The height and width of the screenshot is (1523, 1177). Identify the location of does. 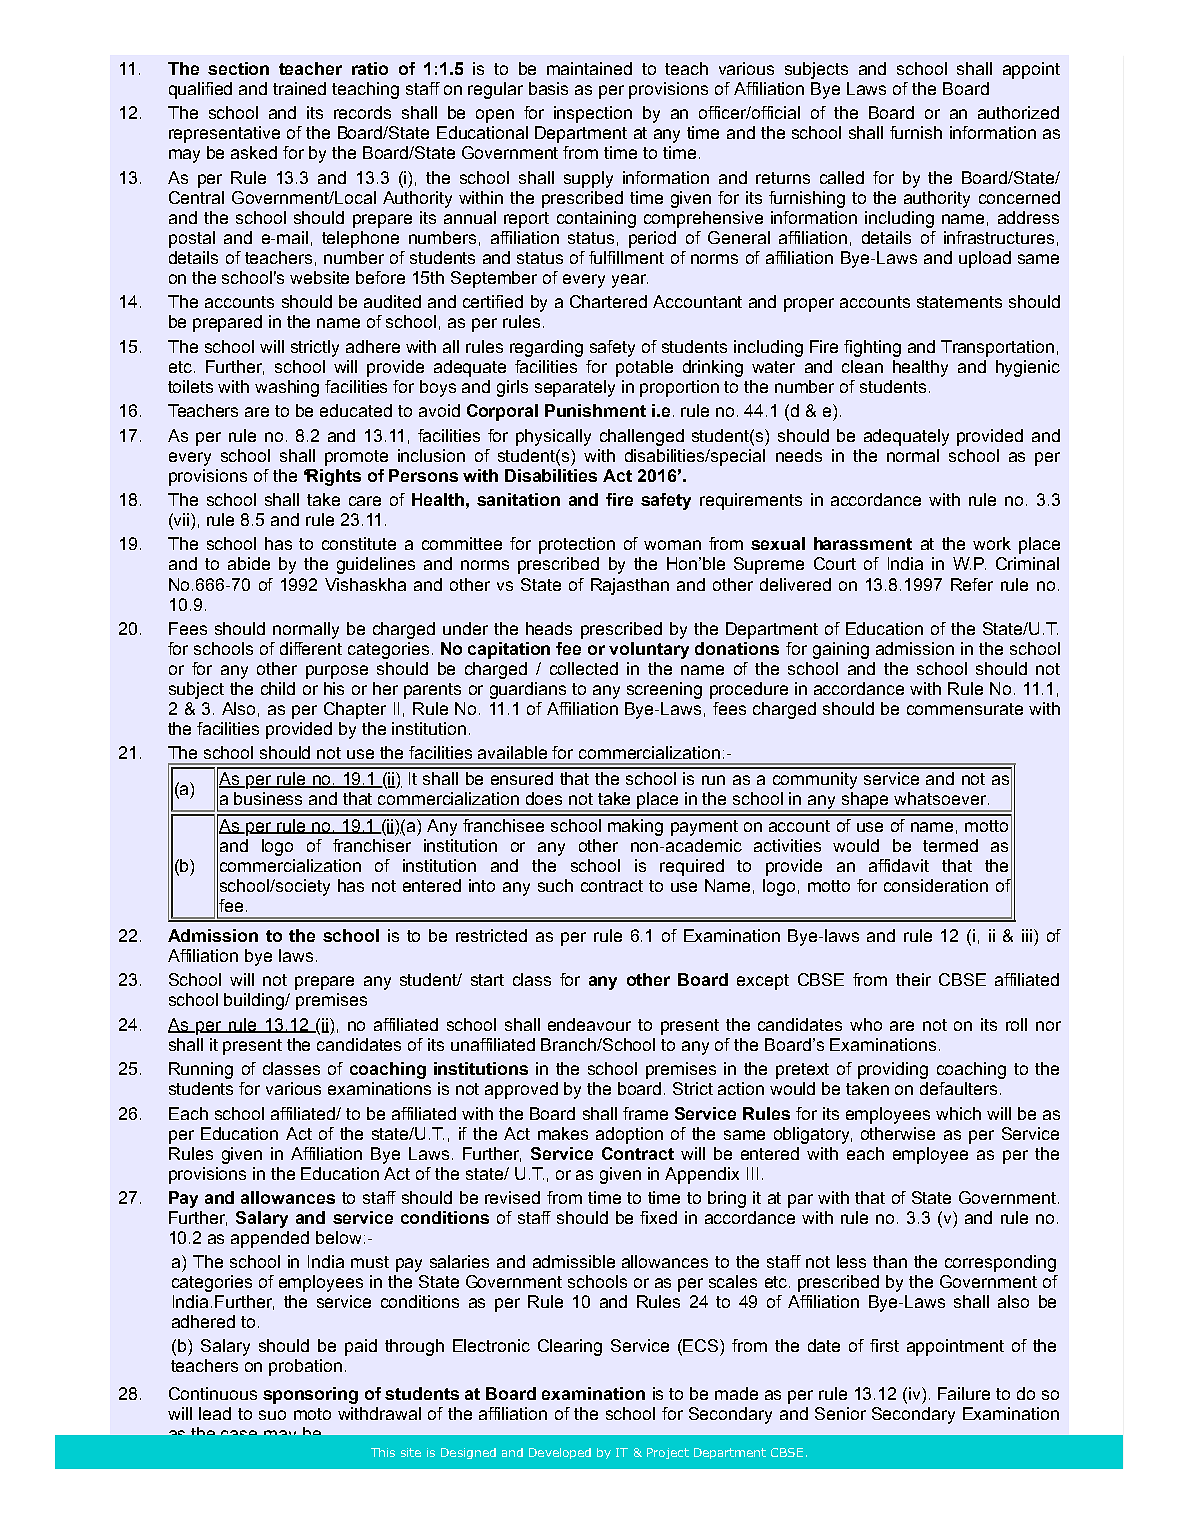
(544, 798).
